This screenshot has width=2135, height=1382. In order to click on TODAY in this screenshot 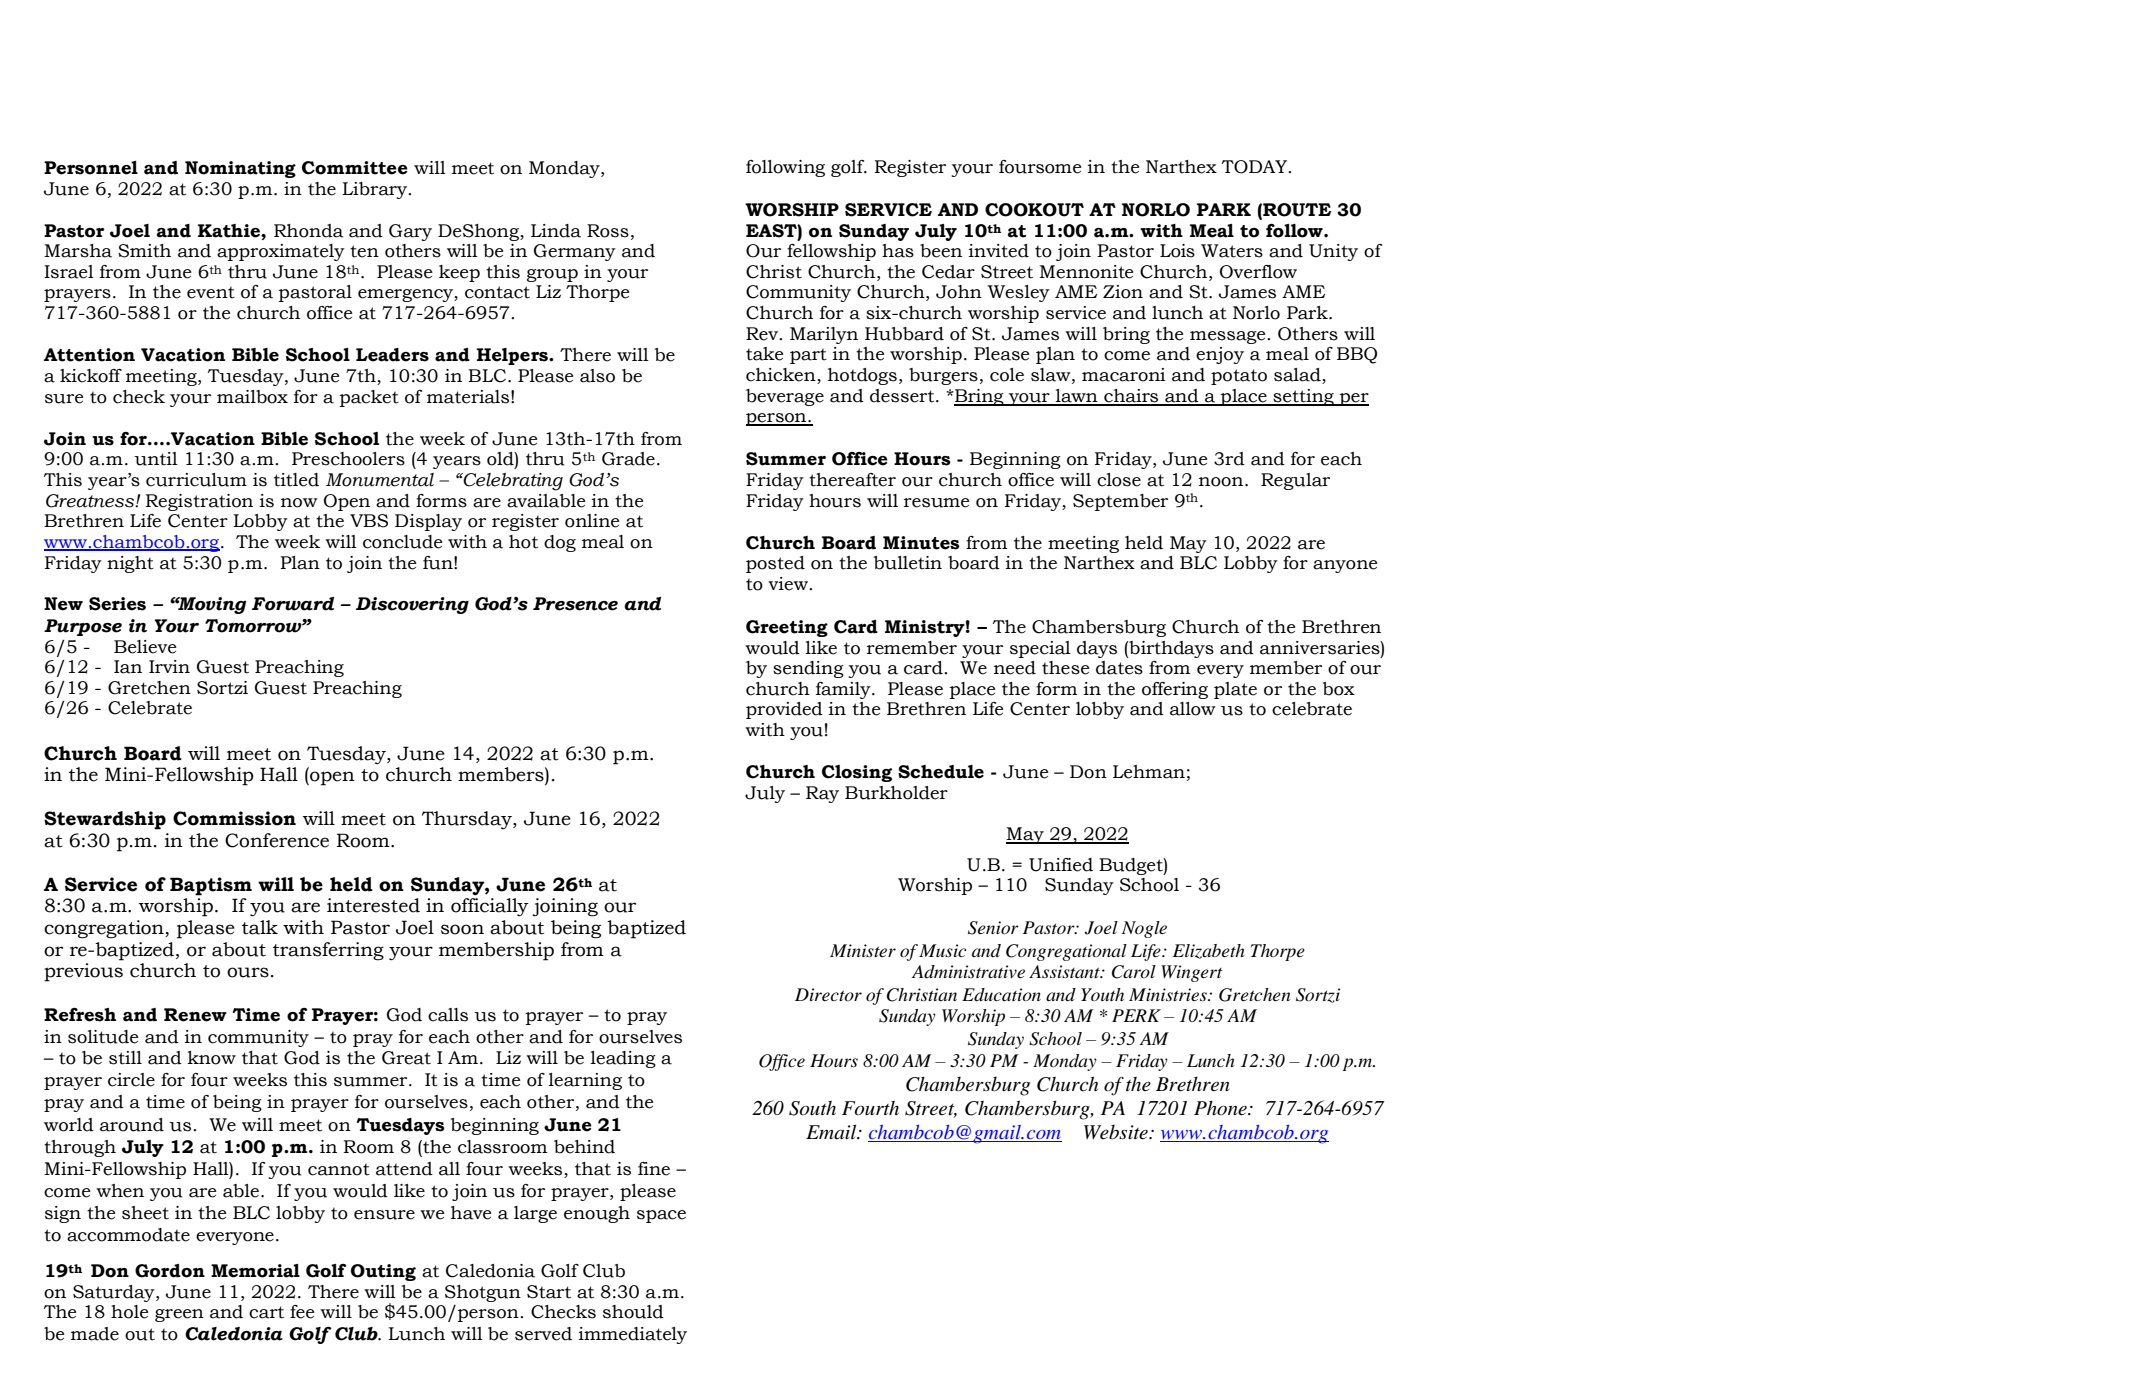, I will do `click(1256, 167)`.
